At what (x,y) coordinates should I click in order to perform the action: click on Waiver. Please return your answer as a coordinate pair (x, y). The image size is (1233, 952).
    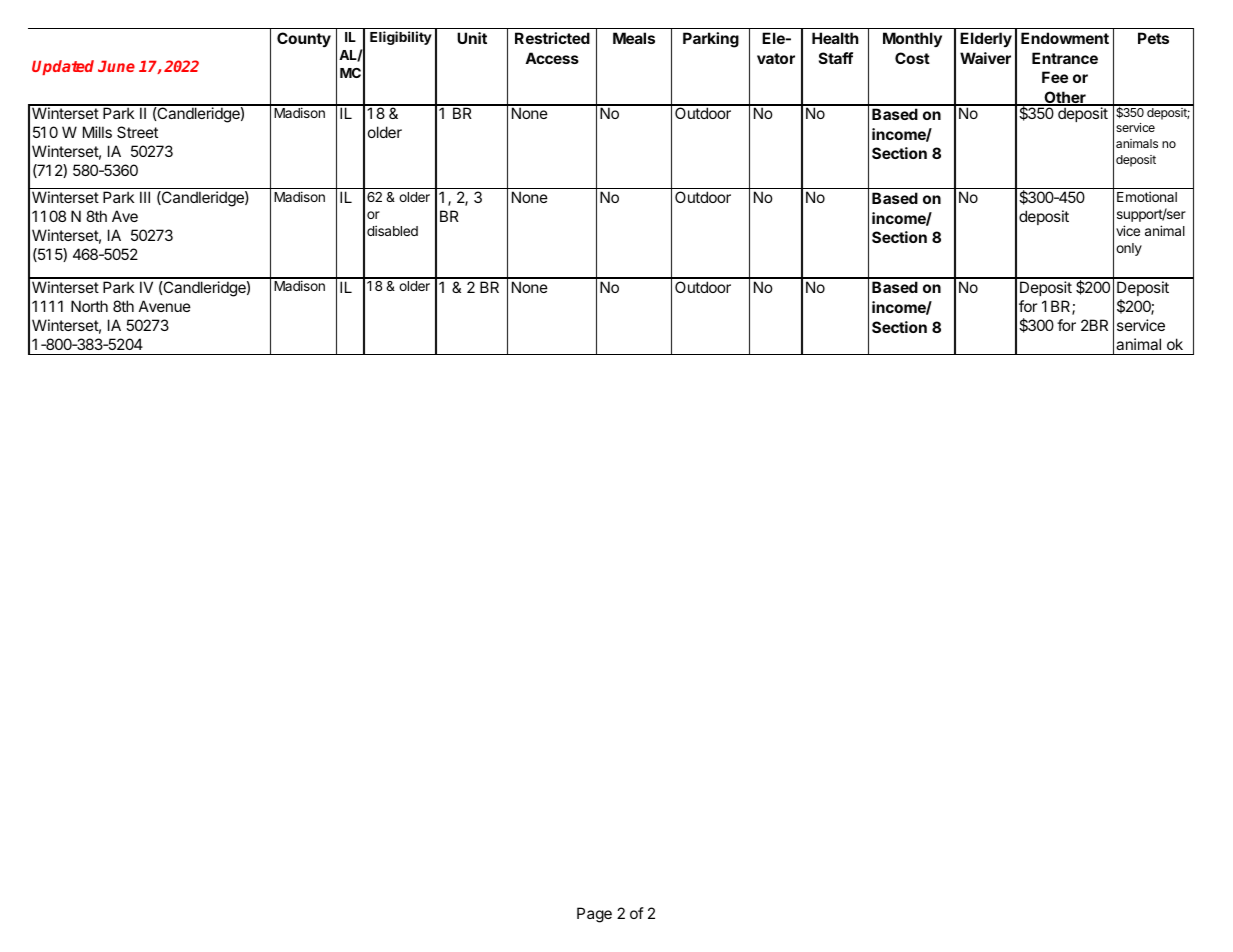
    Looking at the image, I should click on (985, 58).
